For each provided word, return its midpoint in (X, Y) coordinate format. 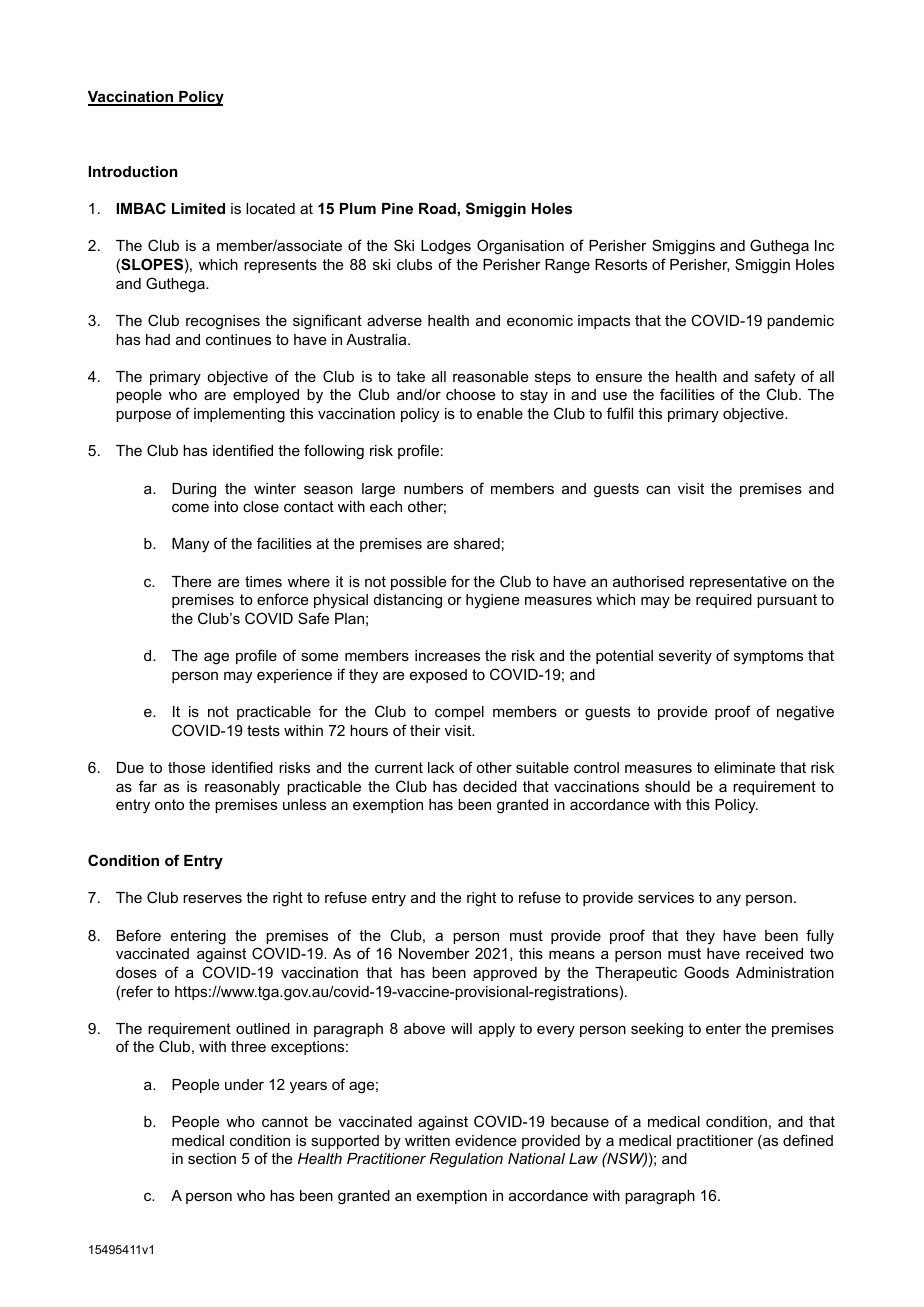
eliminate (745, 767)
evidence (486, 1140)
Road (437, 208)
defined (808, 1140)
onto (169, 804)
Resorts (621, 264)
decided (490, 786)
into (226, 506)
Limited (198, 208)
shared (477, 543)
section (212, 1158)
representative (738, 583)
